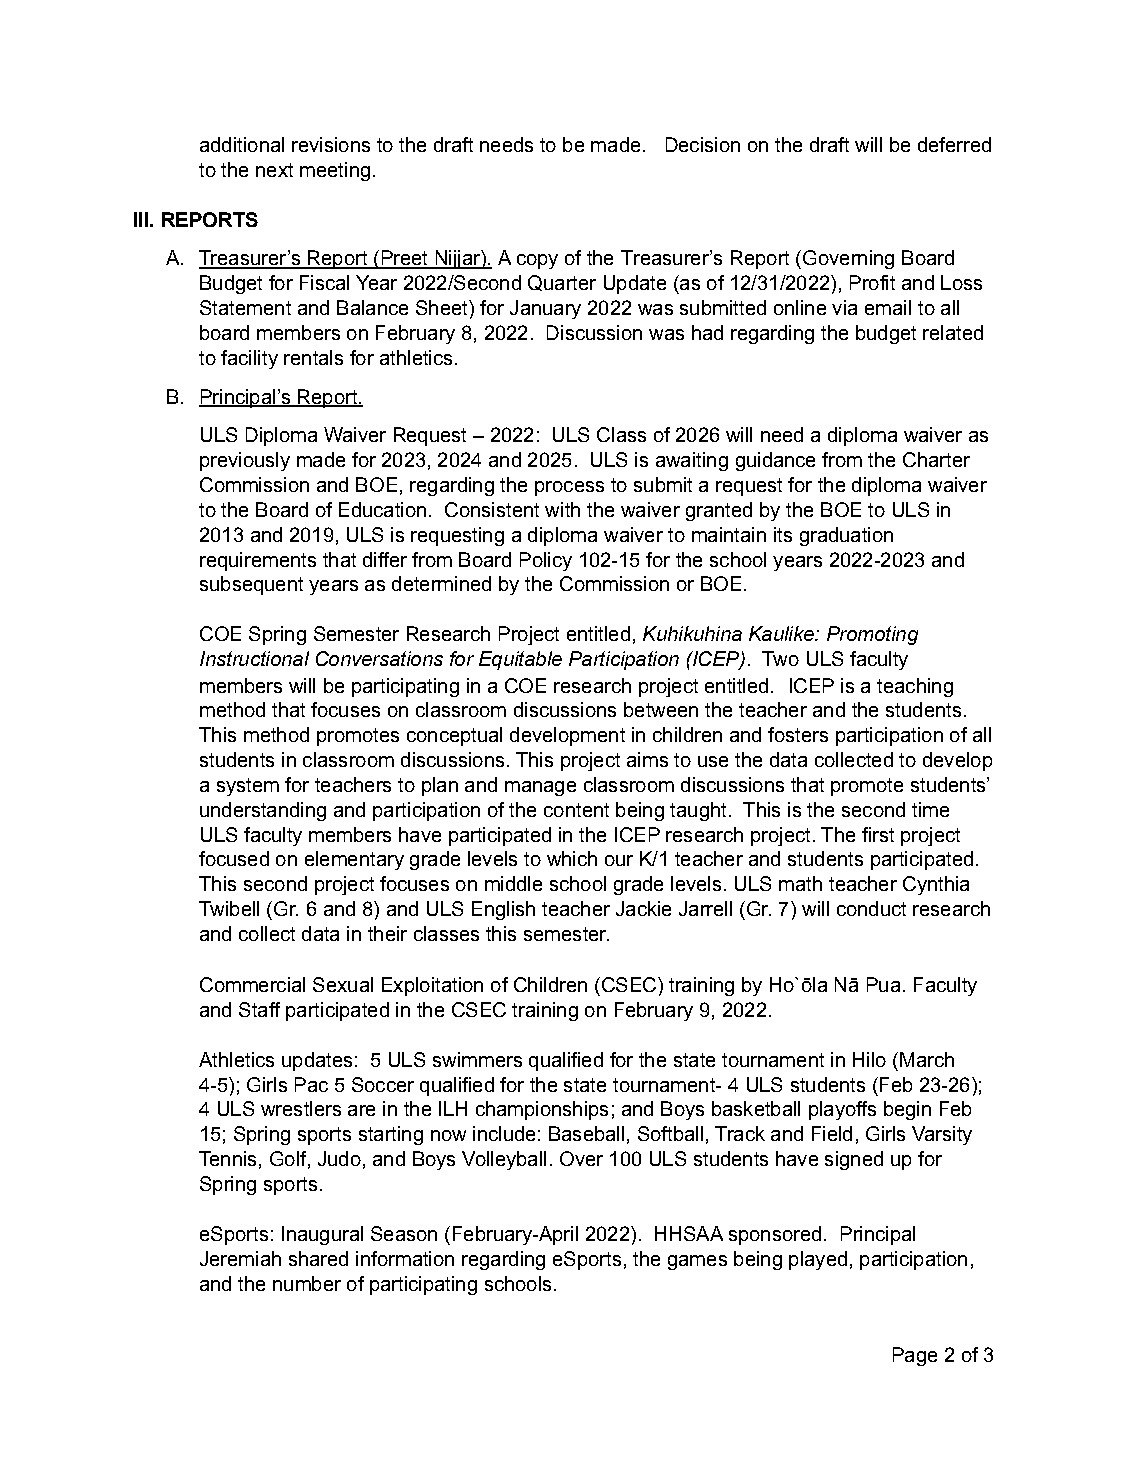 This image has height=1459, width=1127. I want to click on Commercial, so click(252, 984).
